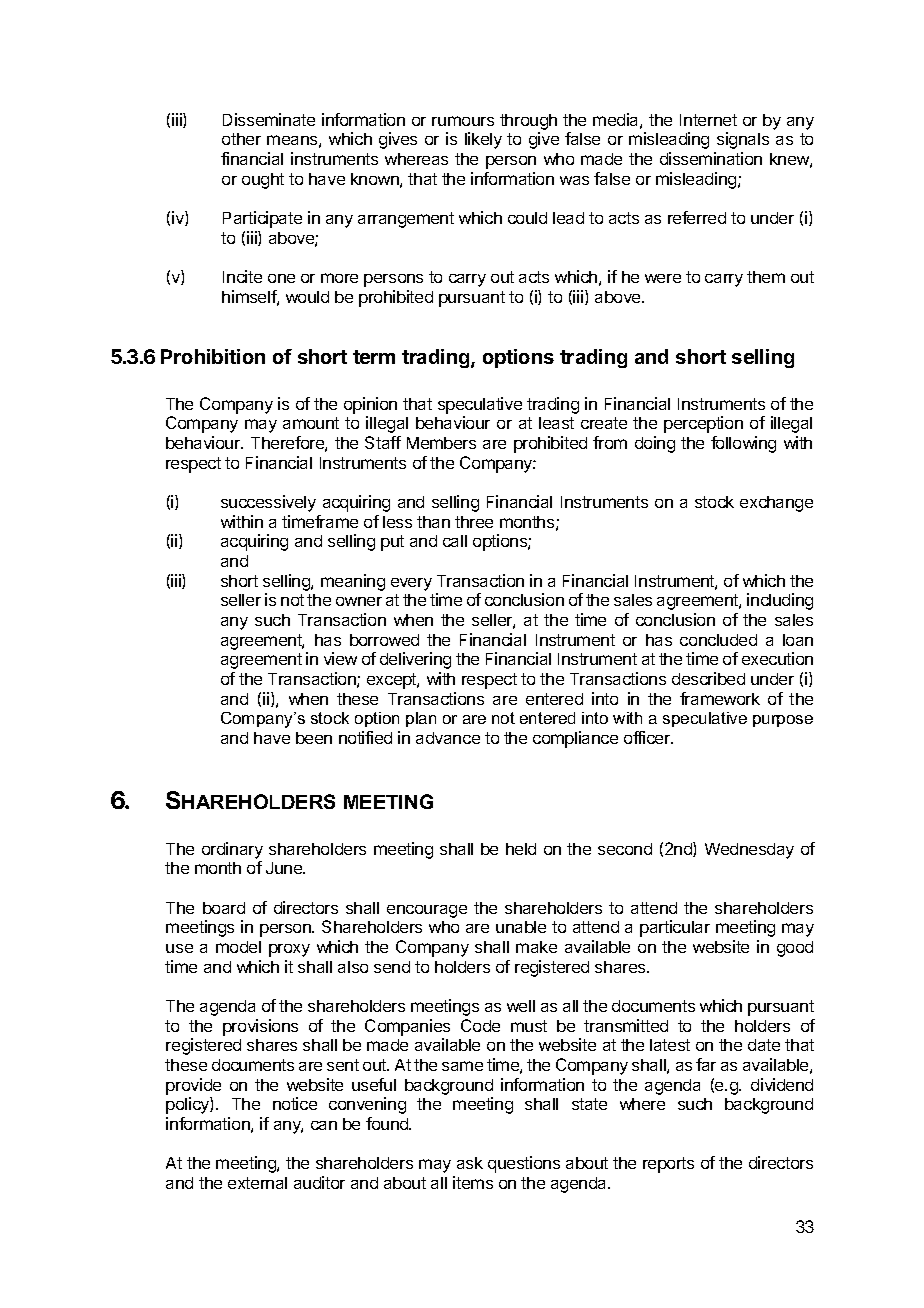 The height and width of the screenshot is (1308, 924). Describe the element at coordinates (340, 658) in the screenshot. I see `view` at that location.
